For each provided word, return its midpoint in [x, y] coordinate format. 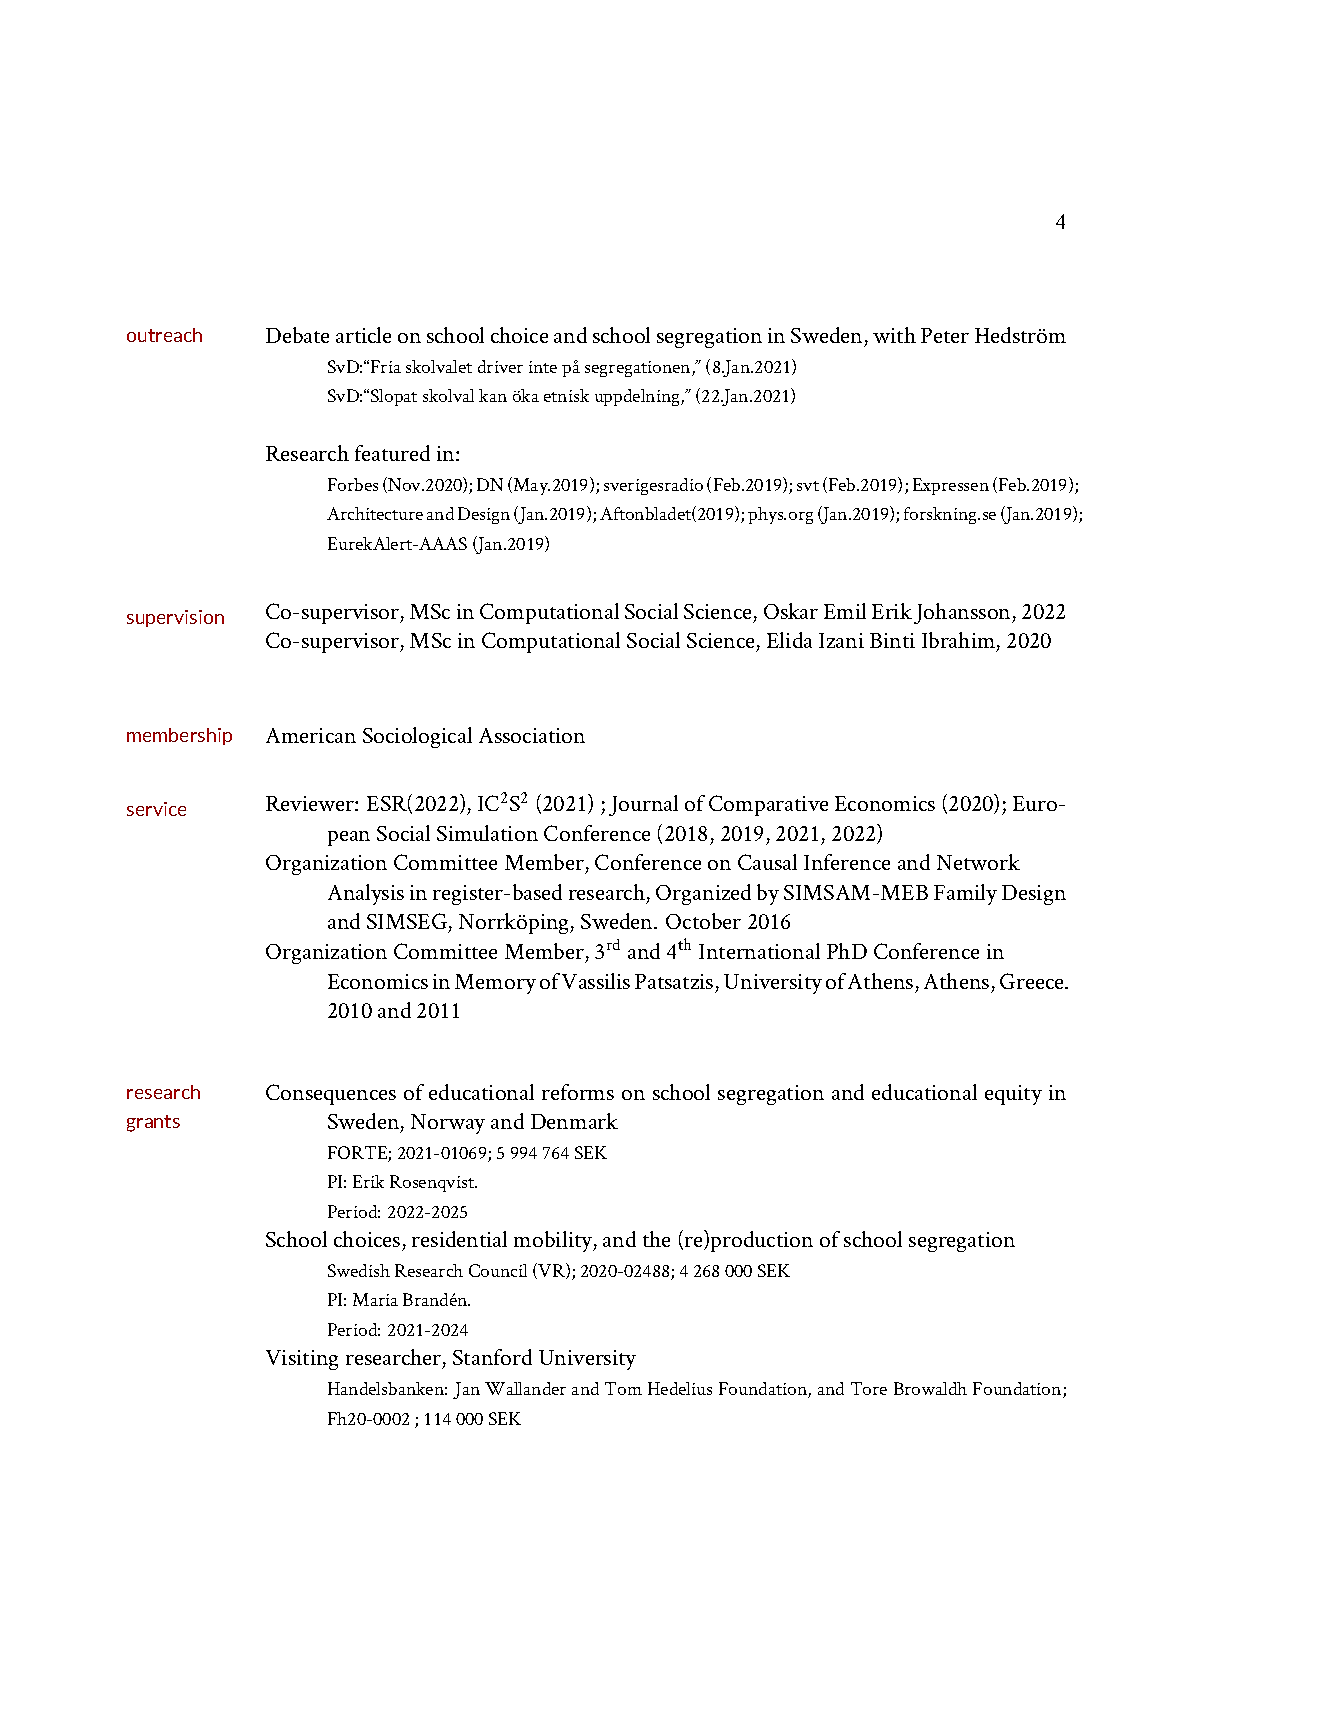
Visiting [302, 1360]
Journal [643, 805]
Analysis [366, 894]
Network [978, 862]
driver [500, 366]
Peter [945, 335]
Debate [297, 335]
